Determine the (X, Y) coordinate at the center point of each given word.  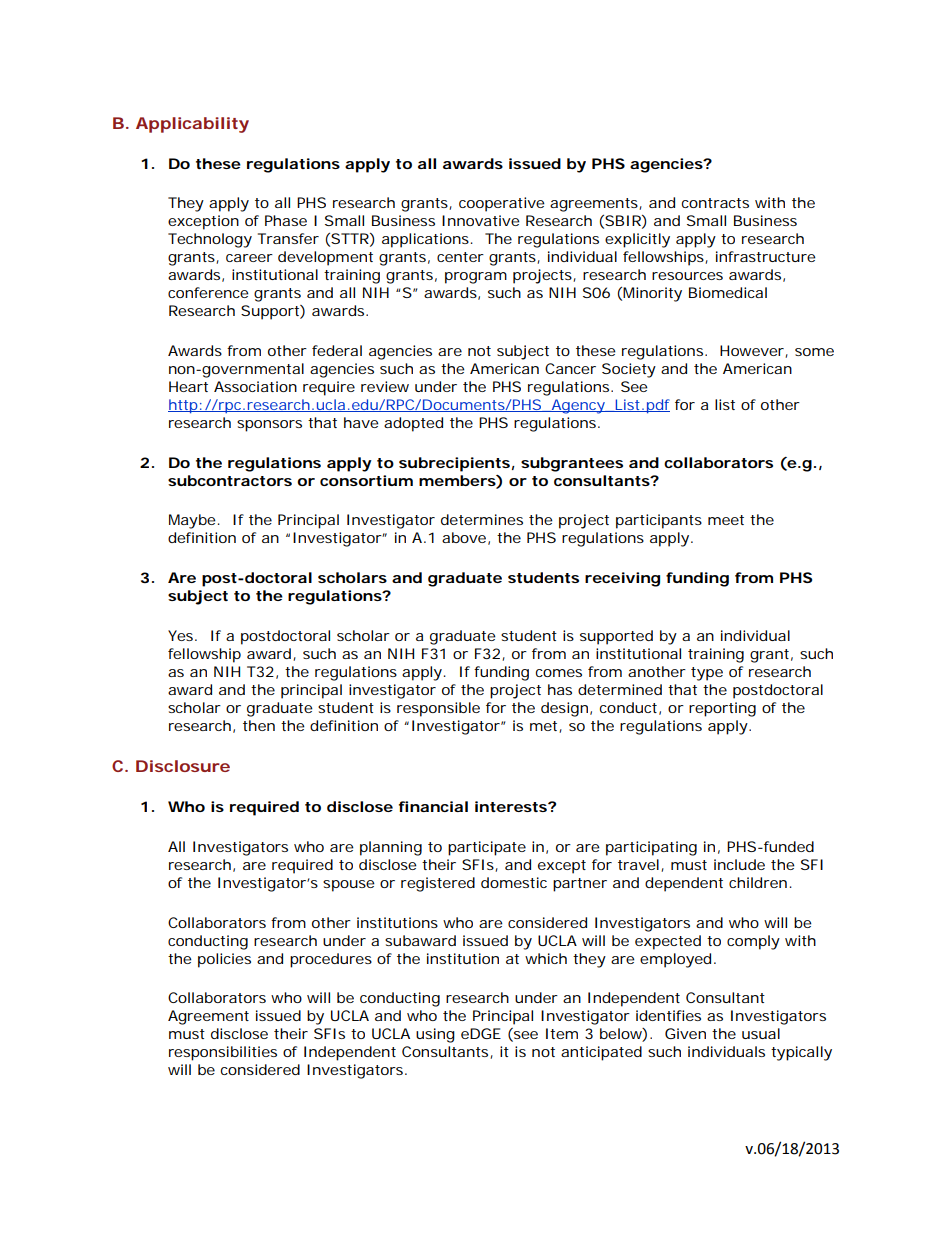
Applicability (192, 125)
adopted (413, 424)
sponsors (269, 426)
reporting (722, 709)
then (259, 725)
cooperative (502, 204)
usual (761, 1033)
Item (562, 1033)
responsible (438, 709)
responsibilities (223, 1053)
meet (726, 520)
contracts (715, 203)
